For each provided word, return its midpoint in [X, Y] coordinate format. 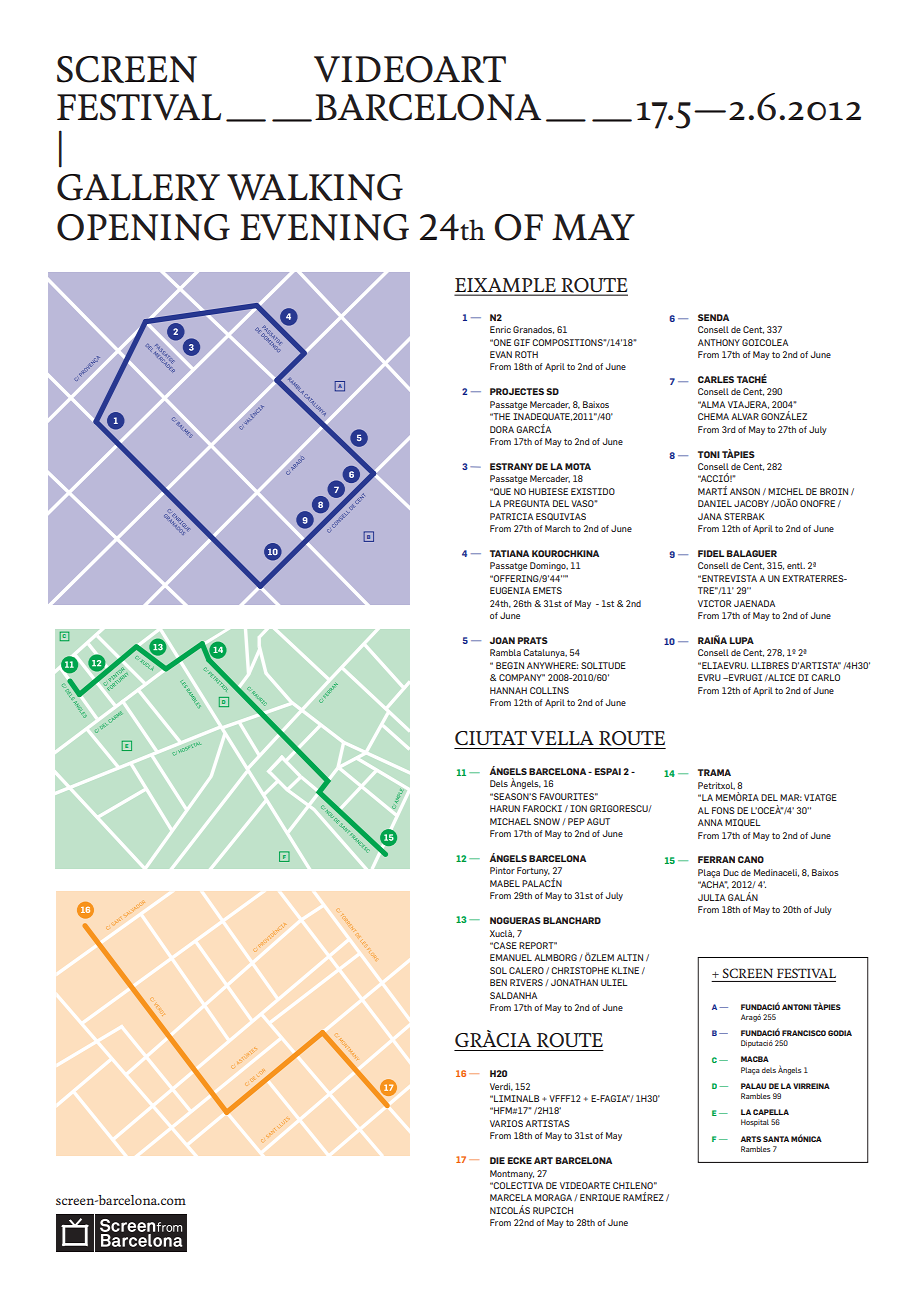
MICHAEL [510, 821]
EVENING [324, 227]
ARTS [751, 1139]
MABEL [505, 883]
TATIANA [509, 553]
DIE [497, 1160]
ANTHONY [719, 342]
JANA [710, 516]
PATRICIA [511, 516]
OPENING [143, 227]
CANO [751, 859]
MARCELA [511, 1197]
